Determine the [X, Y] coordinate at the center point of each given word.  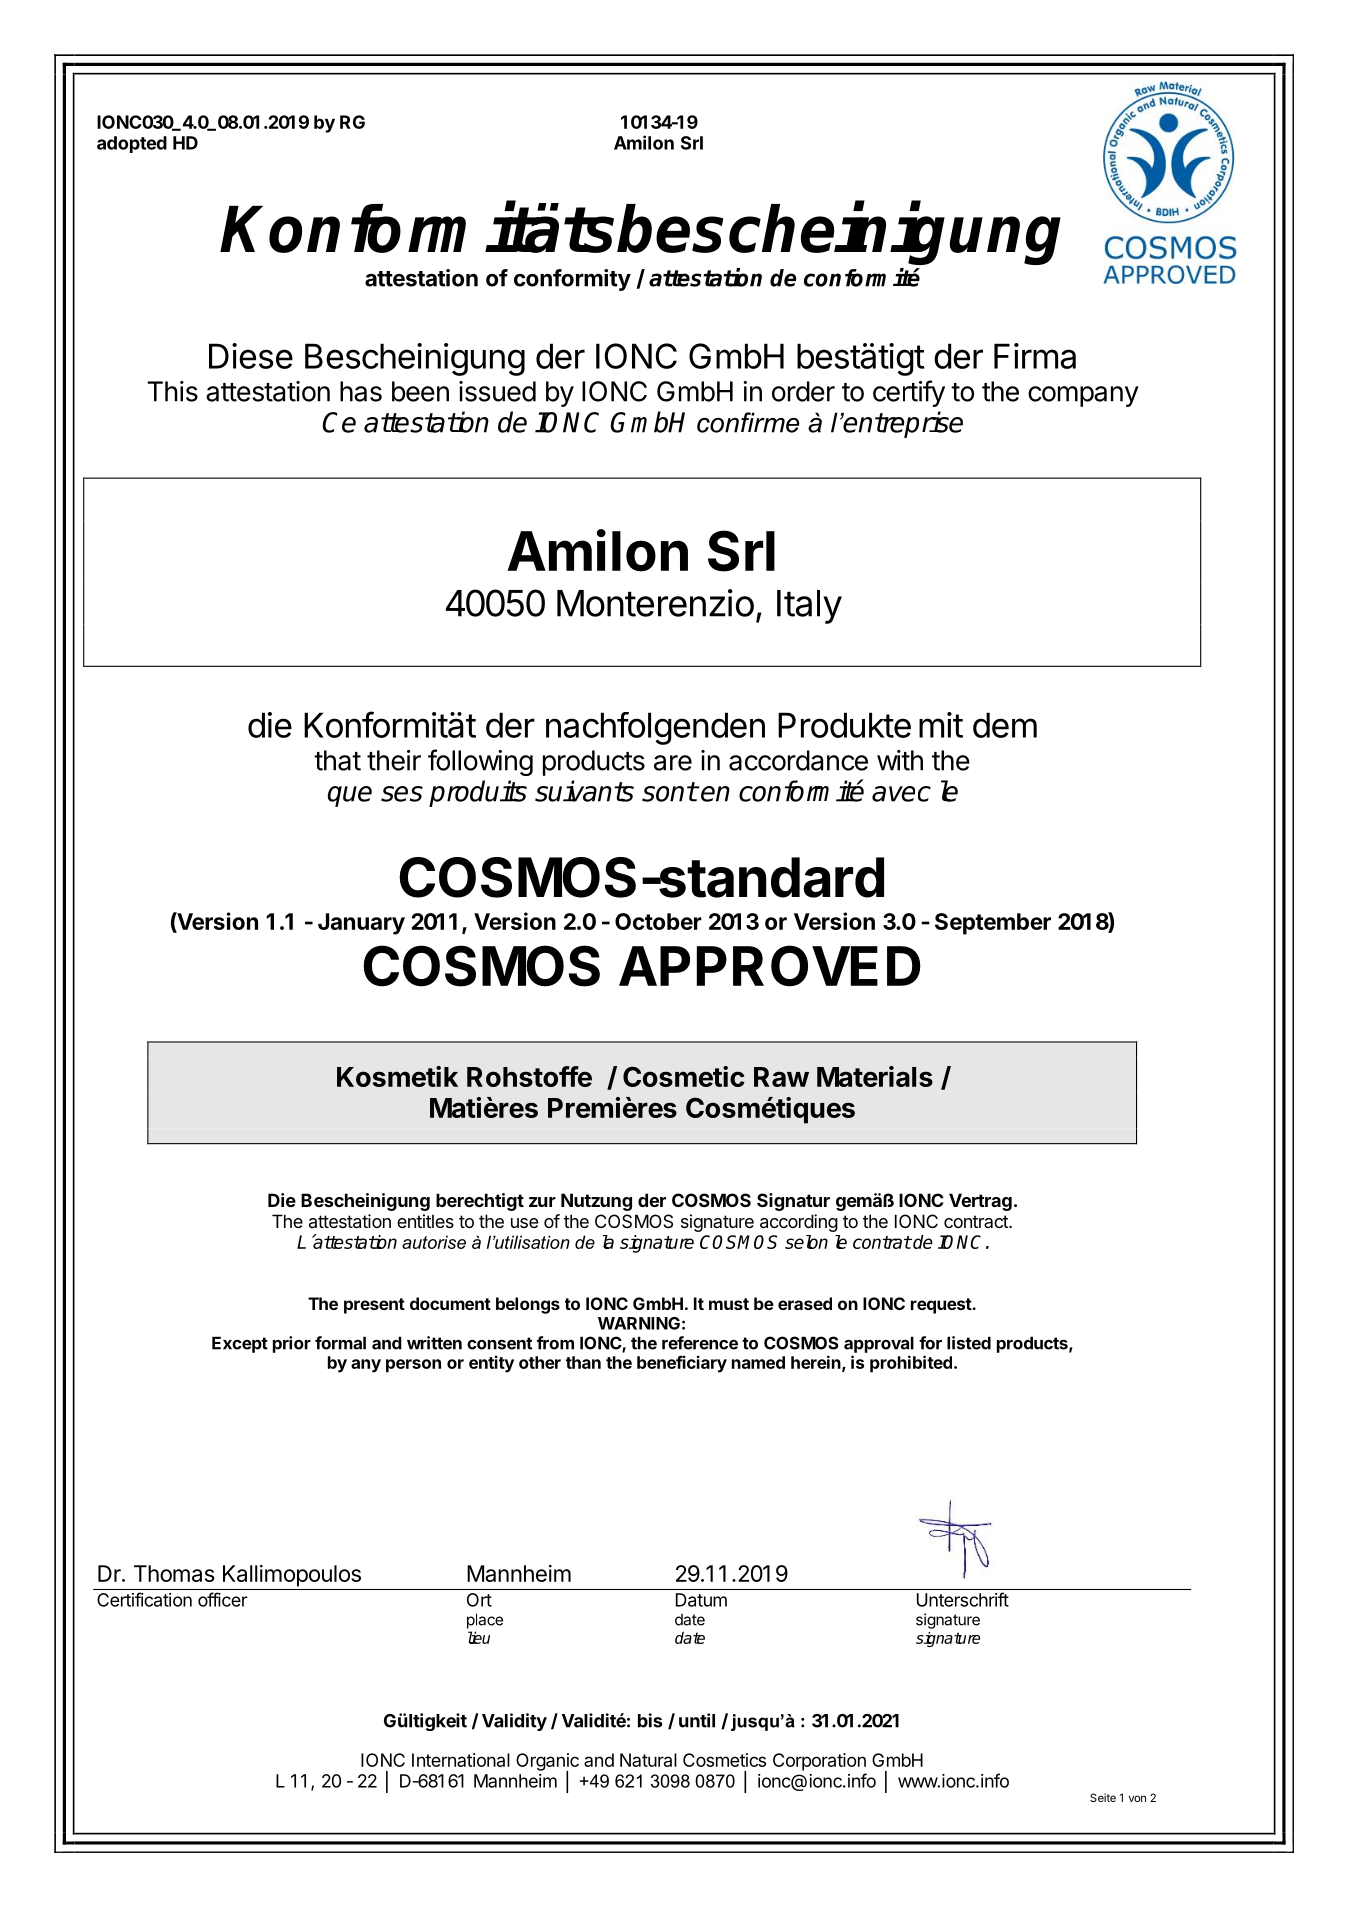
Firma [1035, 356]
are [673, 763]
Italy [809, 607]
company [1083, 396]
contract [977, 1221]
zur [542, 1202]
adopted [132, 144]
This [172, 391]
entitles [425, 1221]
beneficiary [682, 1364]
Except [240, 1344]
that [337, 760]
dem [1005, 725]
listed [969, 1343]
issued [497, 391]
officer [222, 1599]
